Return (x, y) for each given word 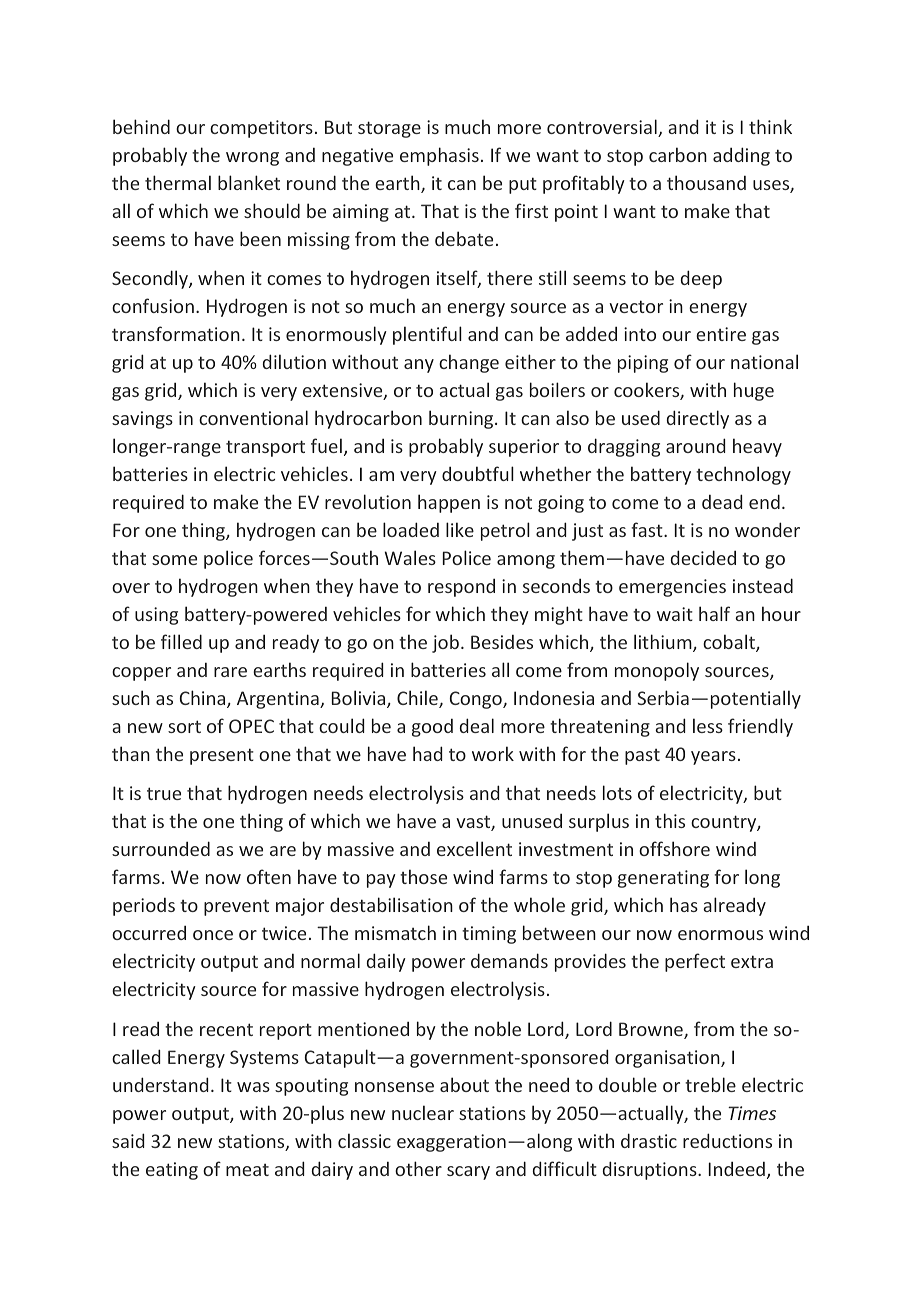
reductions (727, 1140)
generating (663, 879)
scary (468, 1173)
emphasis (439, 156)
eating (172, 1171)
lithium (664, 643)
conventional (253, 417)
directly (698, 419)
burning (462, 419)
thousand (706, 182)
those (423, 876)
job (445, 643)
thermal (178, 182)
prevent (236, 907)
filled (181, 641)
